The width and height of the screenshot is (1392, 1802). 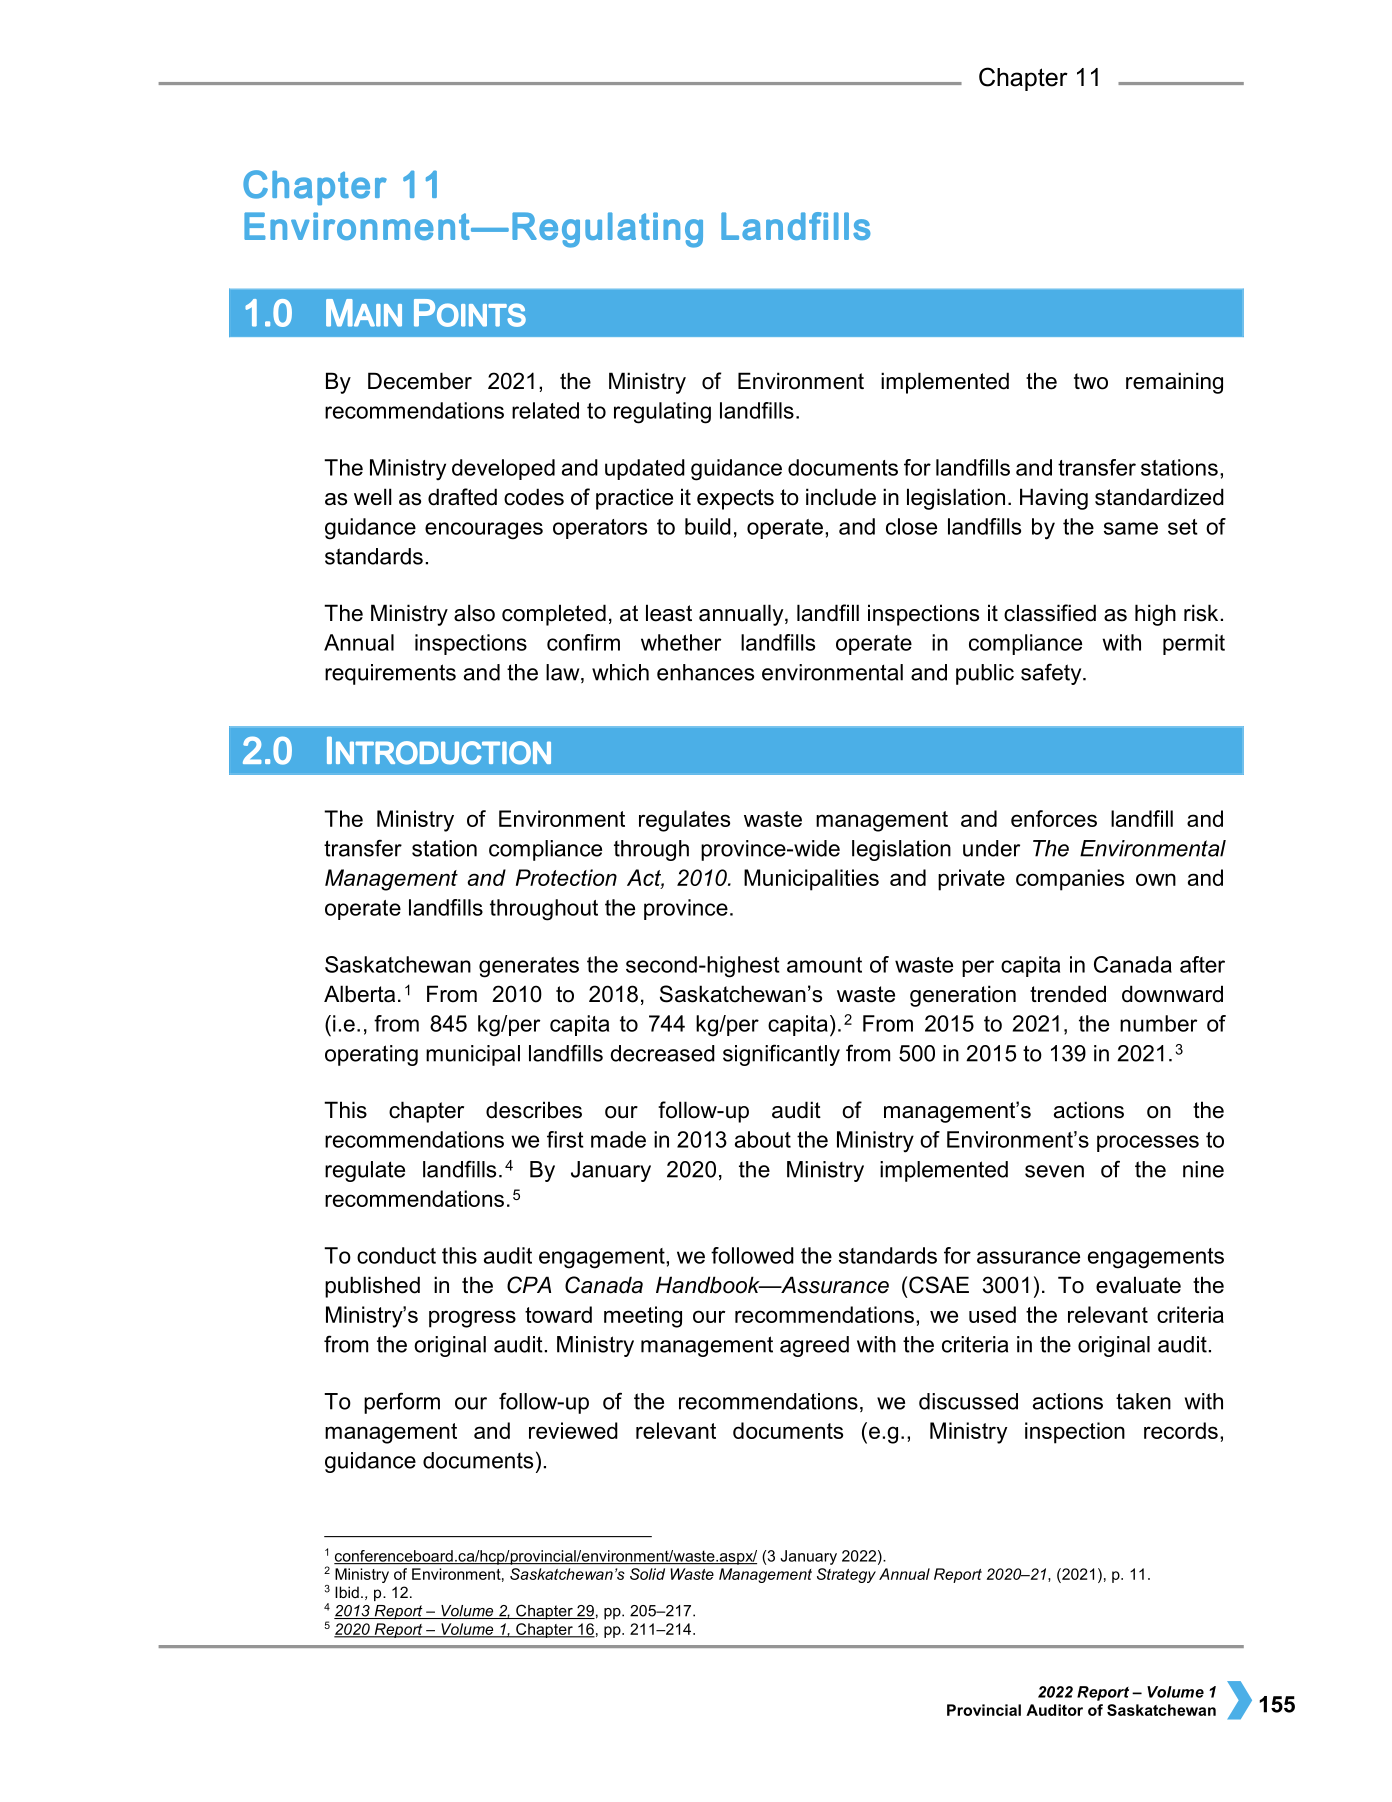 I want to click on Strategy, so click(x=846, y=1575).
